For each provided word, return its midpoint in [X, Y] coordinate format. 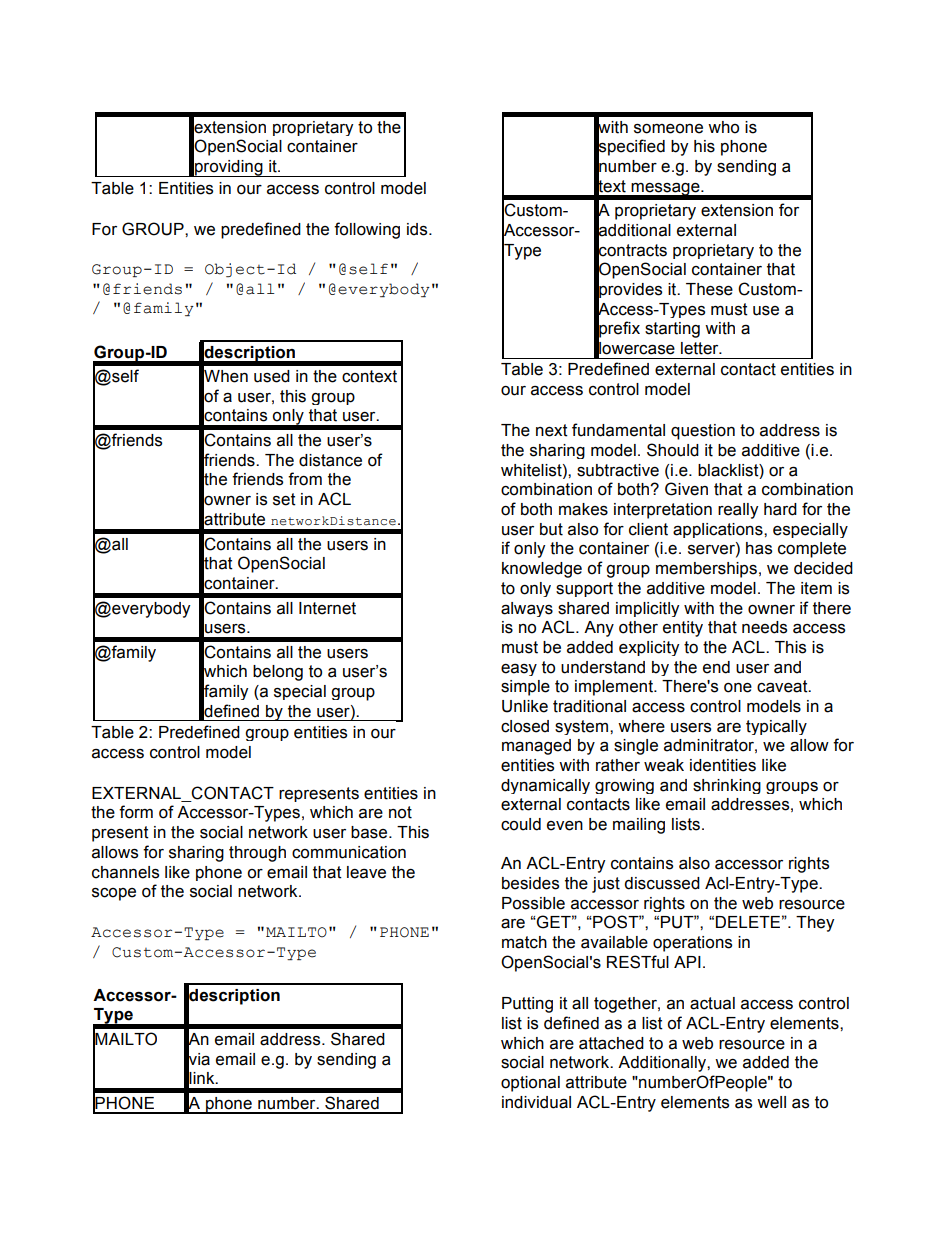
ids [418, 229]
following [367, 230]
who [723, 127]
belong [278, 673]
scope [114, 894]
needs [764, 627]
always [527, 609]
